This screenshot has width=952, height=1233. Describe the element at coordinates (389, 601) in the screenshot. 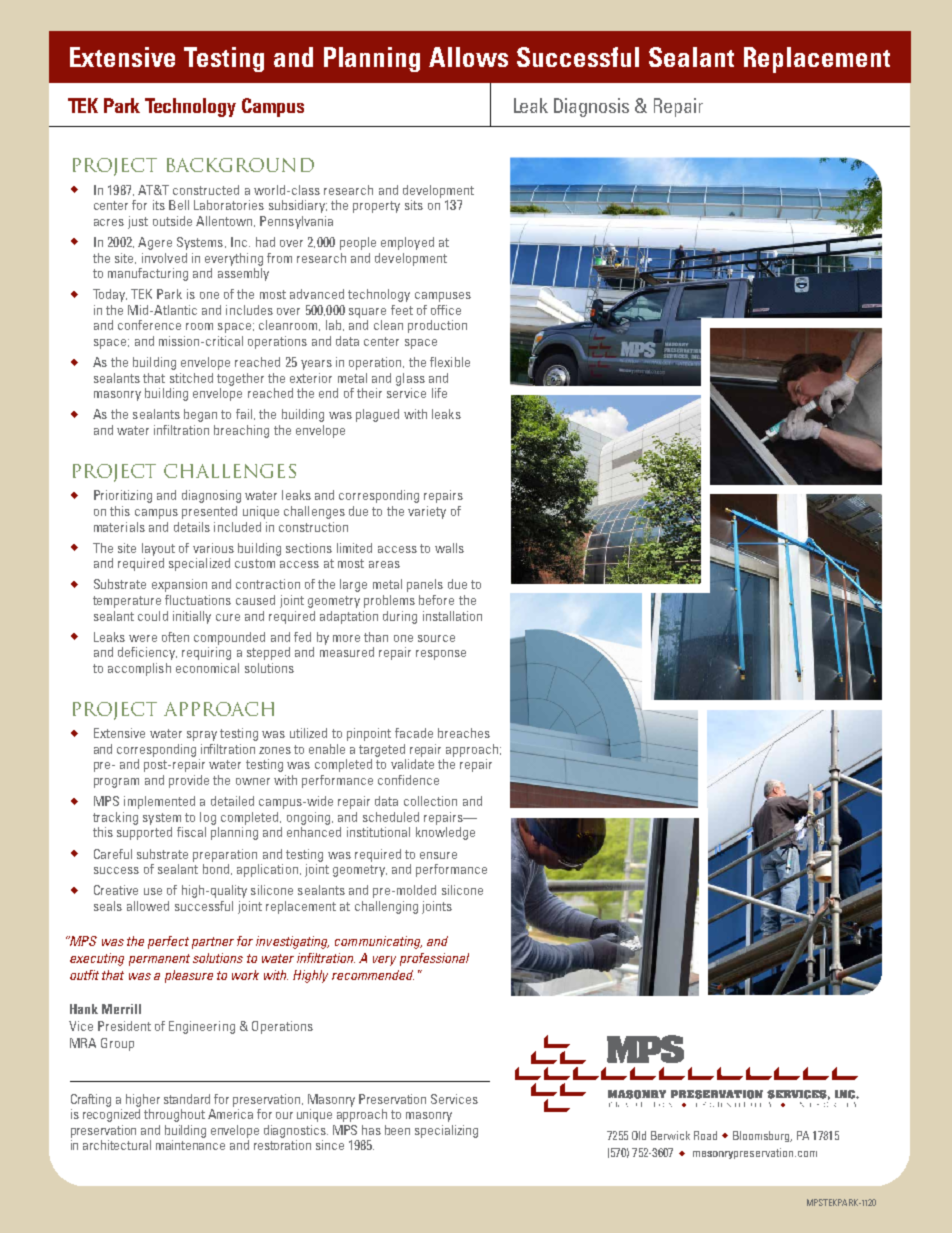

I see `problems` at that location.
